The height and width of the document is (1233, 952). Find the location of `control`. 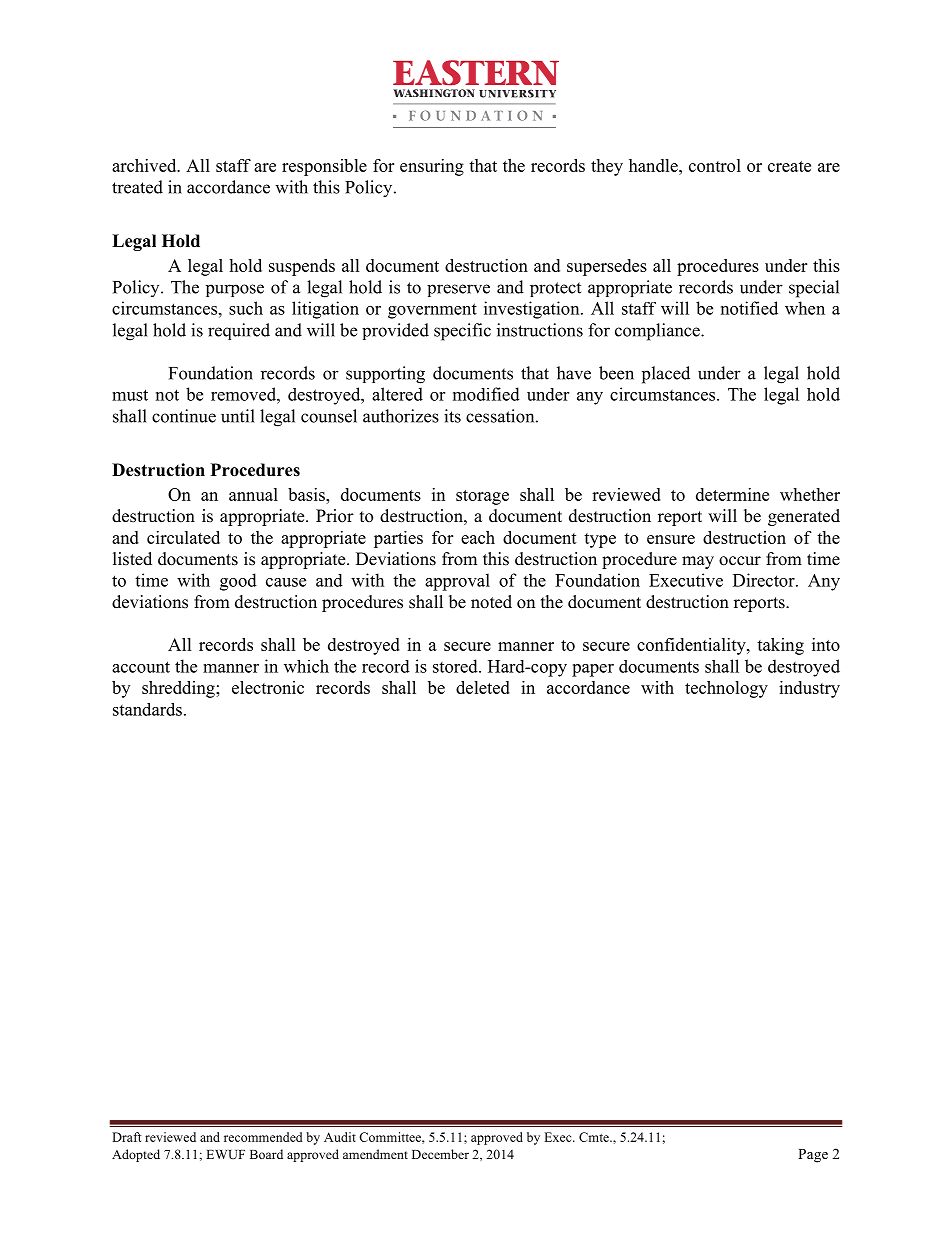

control is located at coordinates (715, 165).
